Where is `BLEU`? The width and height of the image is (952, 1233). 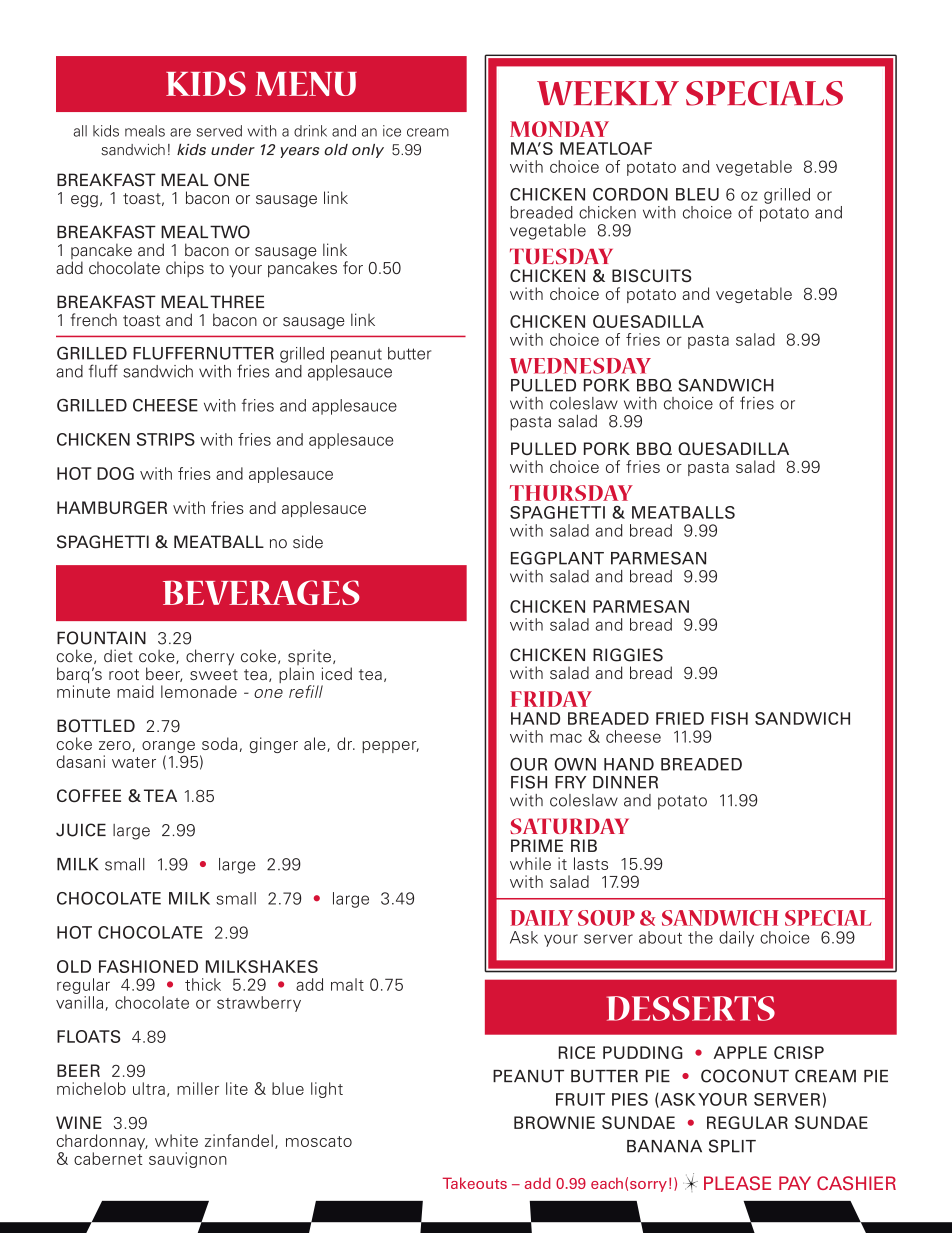 BLEU is located at coordinates (697, 194).
